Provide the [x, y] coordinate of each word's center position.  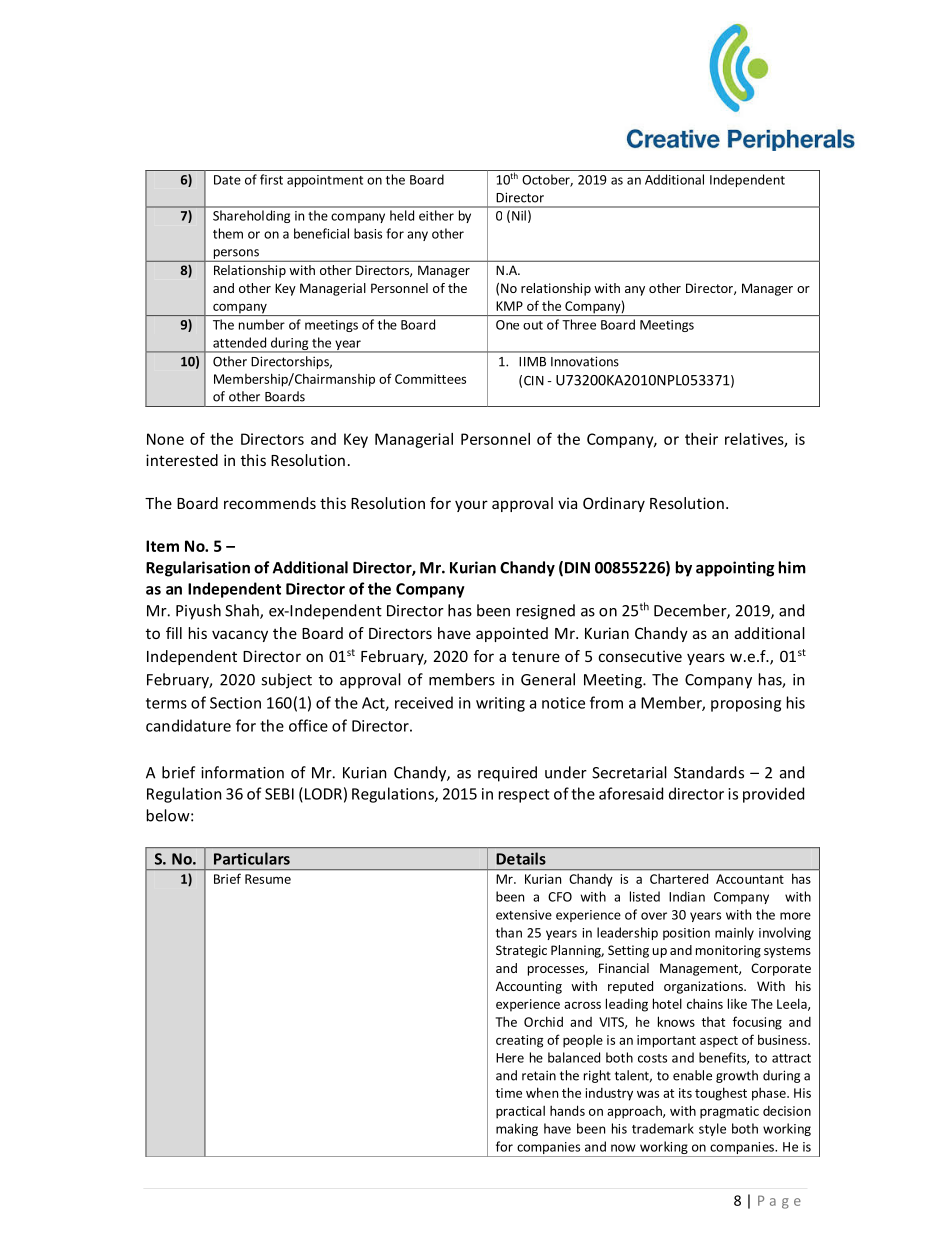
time [508, 1093]
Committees [430, 379]
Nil [519, 215]
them [228, 233]
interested [182, 460]
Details [521, 858]
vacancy [240, 636]
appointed [512, 634]
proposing [746, 704]
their [701, 439]
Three [579, 324]
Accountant [750, 879]
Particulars [252, 858]
